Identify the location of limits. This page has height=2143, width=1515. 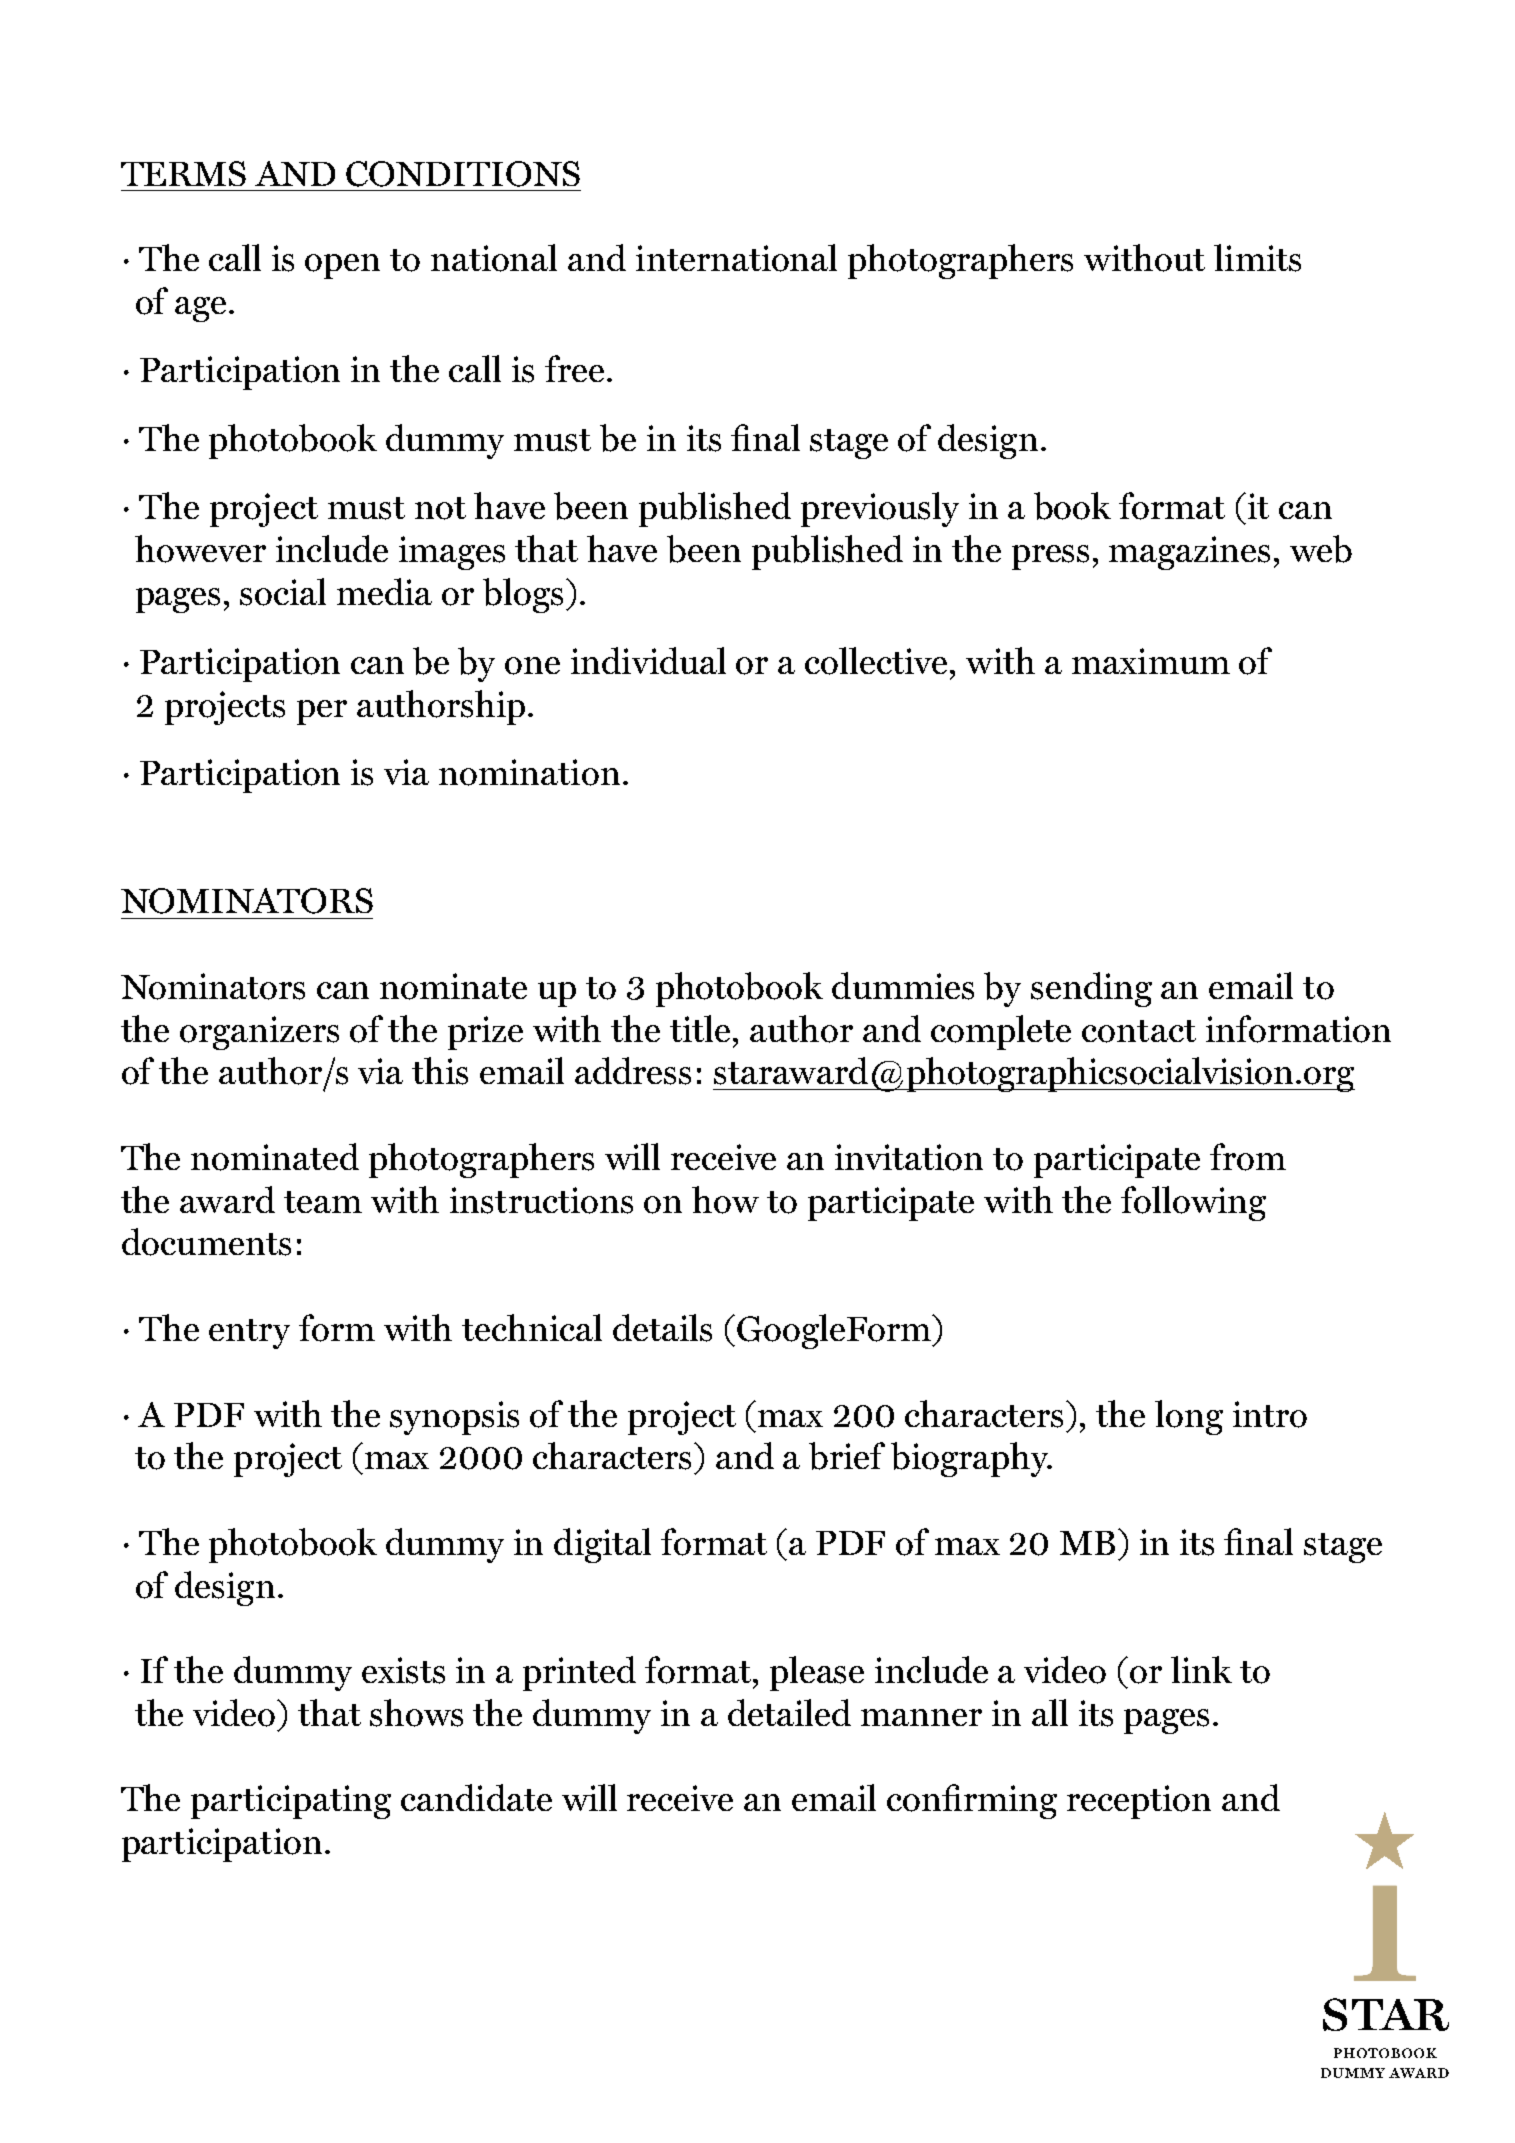
(1257, 258).
